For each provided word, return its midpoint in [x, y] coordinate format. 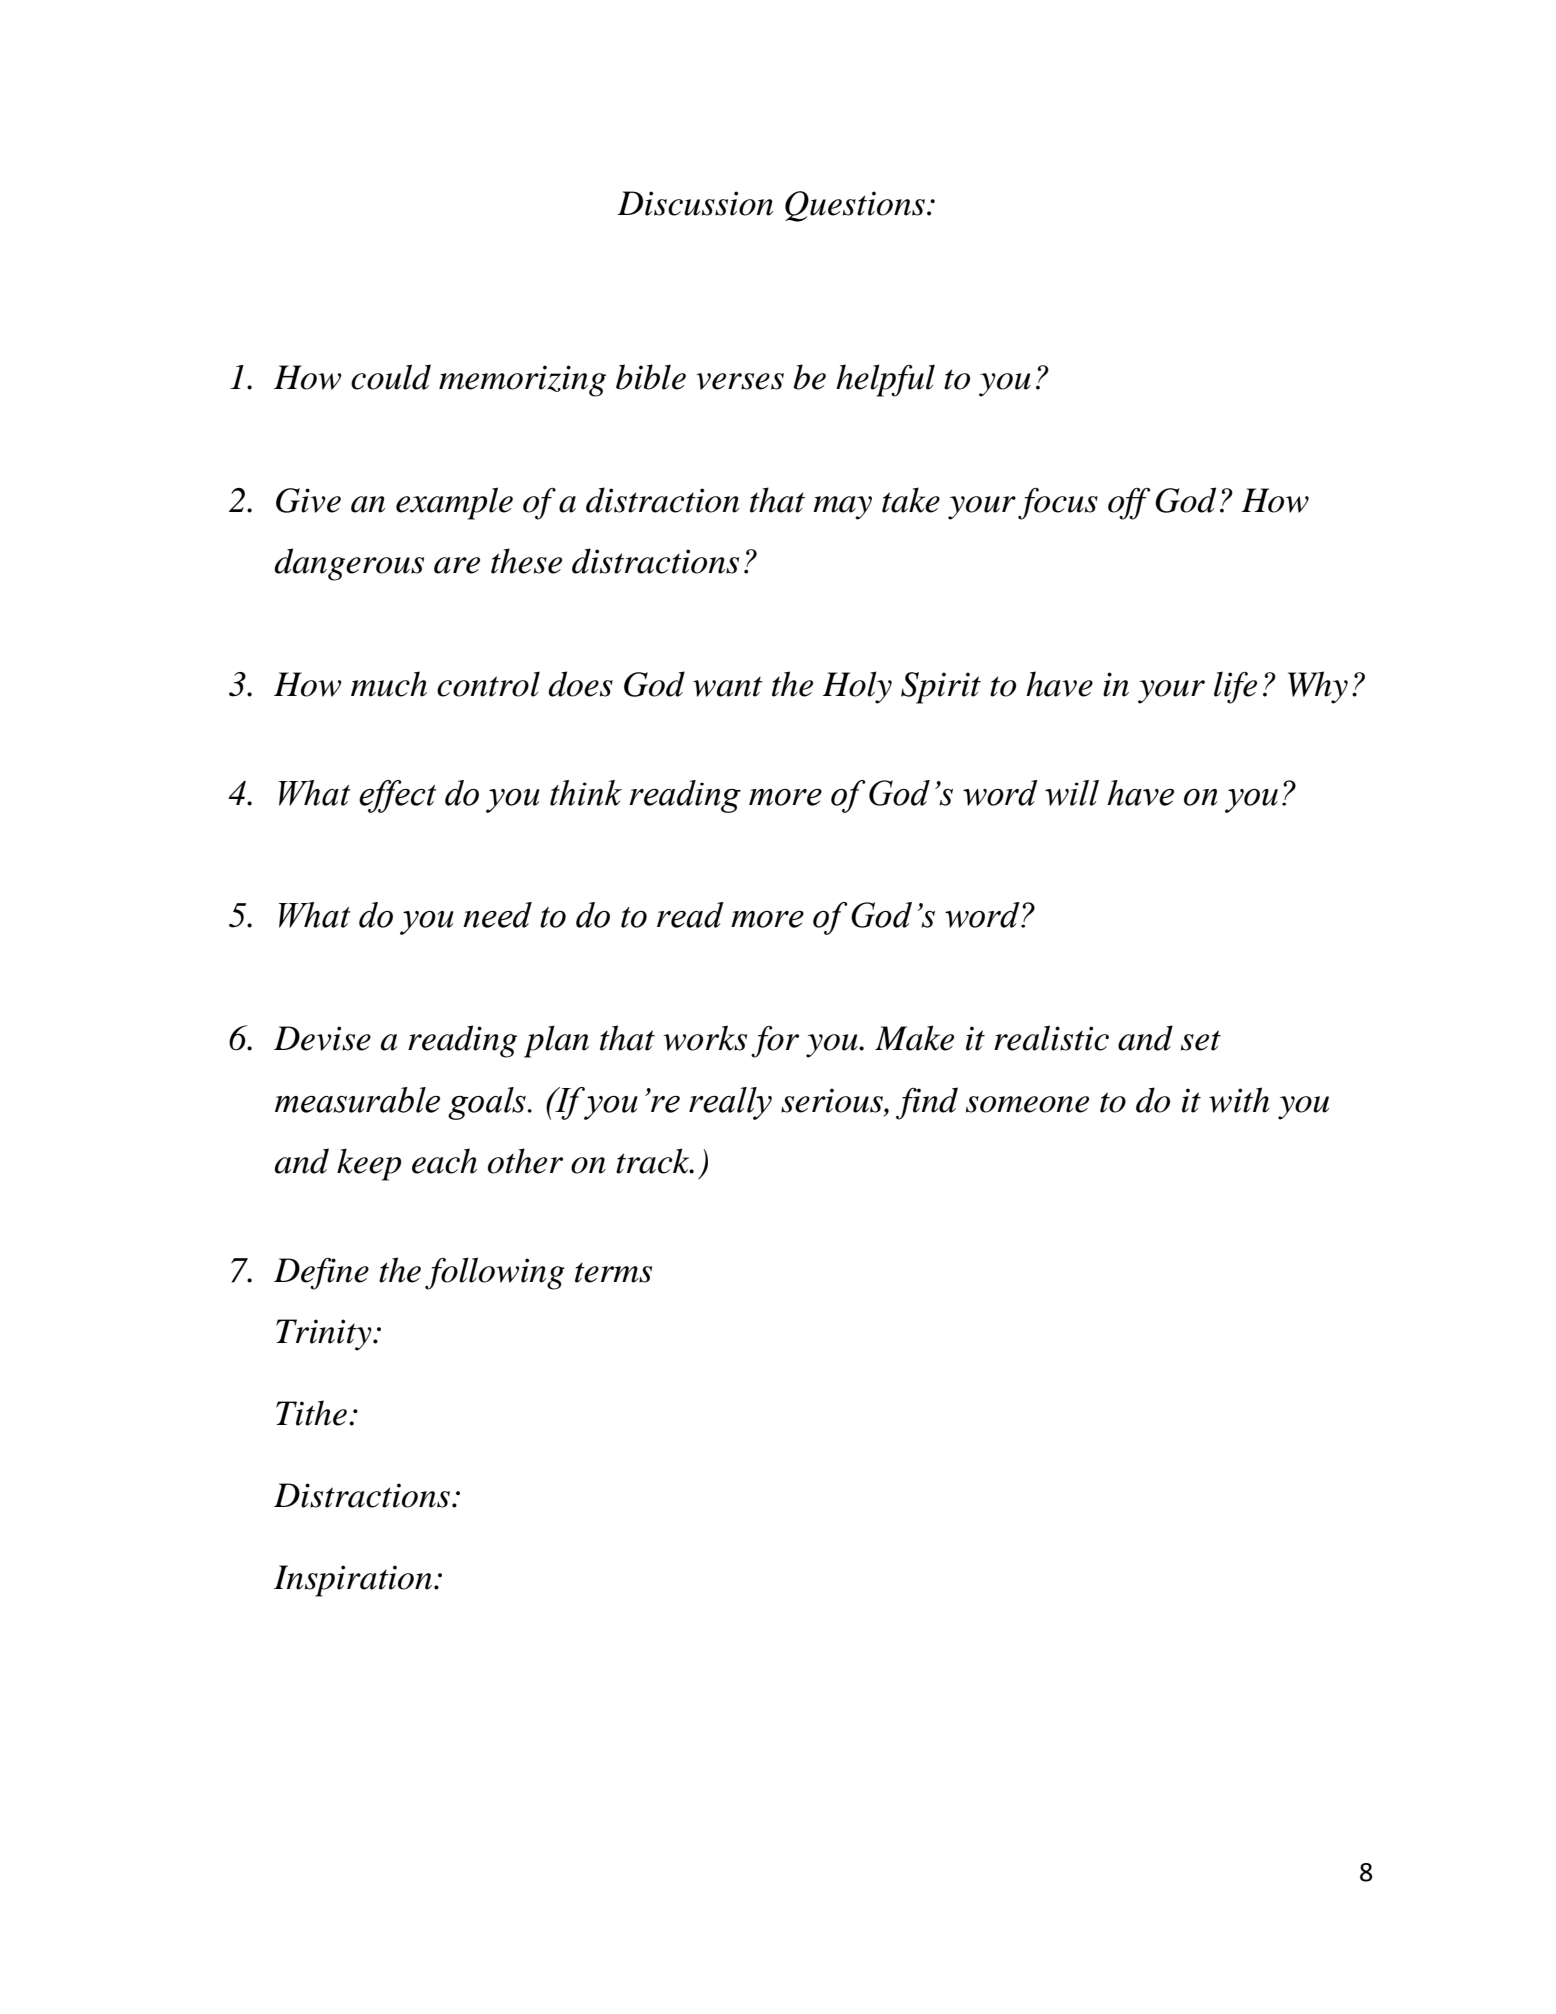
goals [487, 1103]
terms [613, 1273]
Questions [855, 206]
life [1235, 687]
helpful [885, 380]
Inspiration [354, 1581]
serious [833, 1100]
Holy [857, 687]
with [1239, 1100]
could [391, 377]
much [389, 684]
